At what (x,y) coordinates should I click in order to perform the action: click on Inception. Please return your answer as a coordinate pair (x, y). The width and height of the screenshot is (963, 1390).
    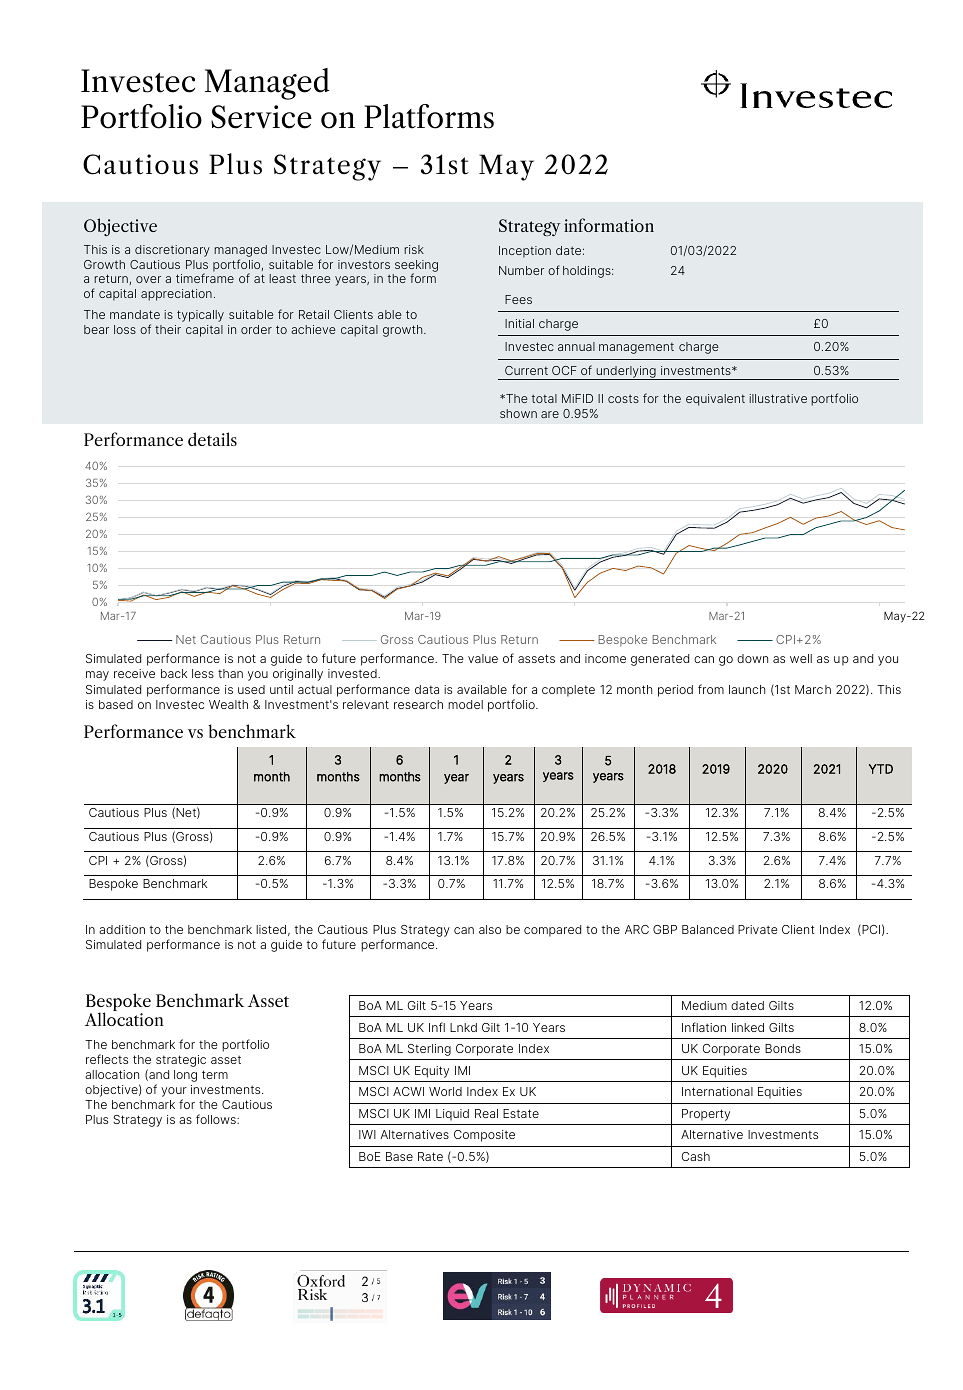
    Looking at the image, I should click on (525, 252).
